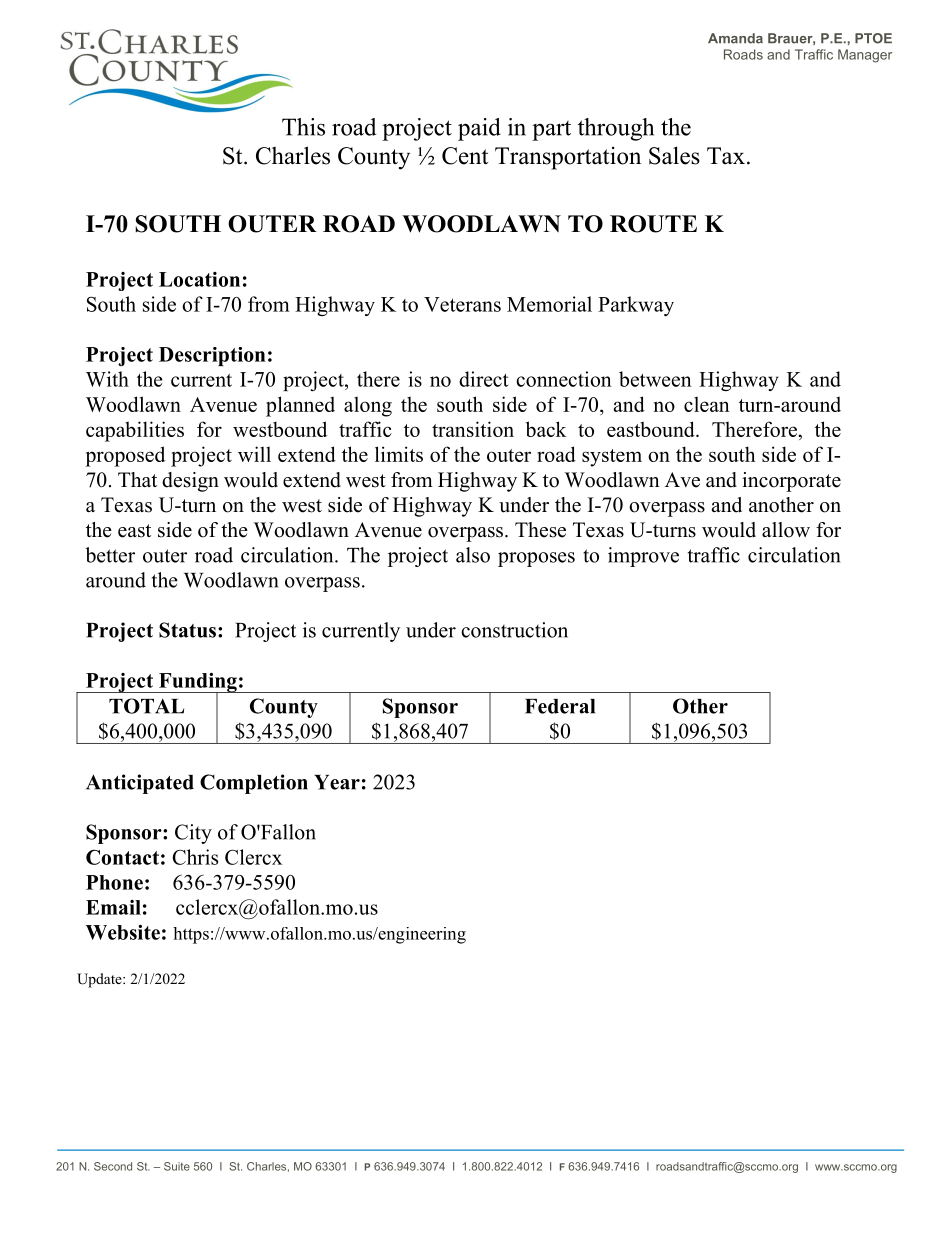 Image resolution: width=952 pixels, height=1233 pixels. I want to click on Amanda, so click(735, 38).
